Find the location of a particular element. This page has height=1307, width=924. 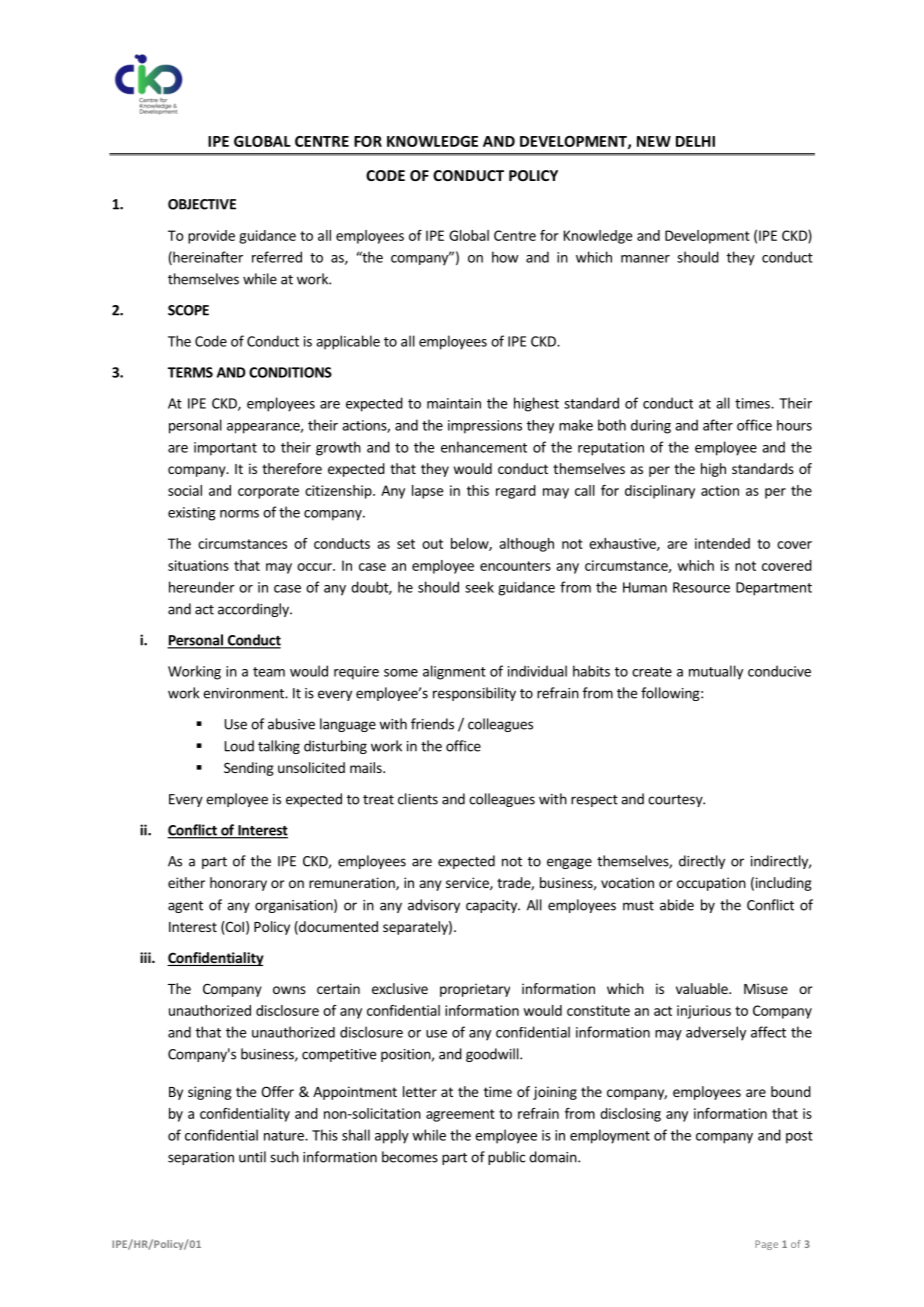

intended is located at coordinates (722, 543).
